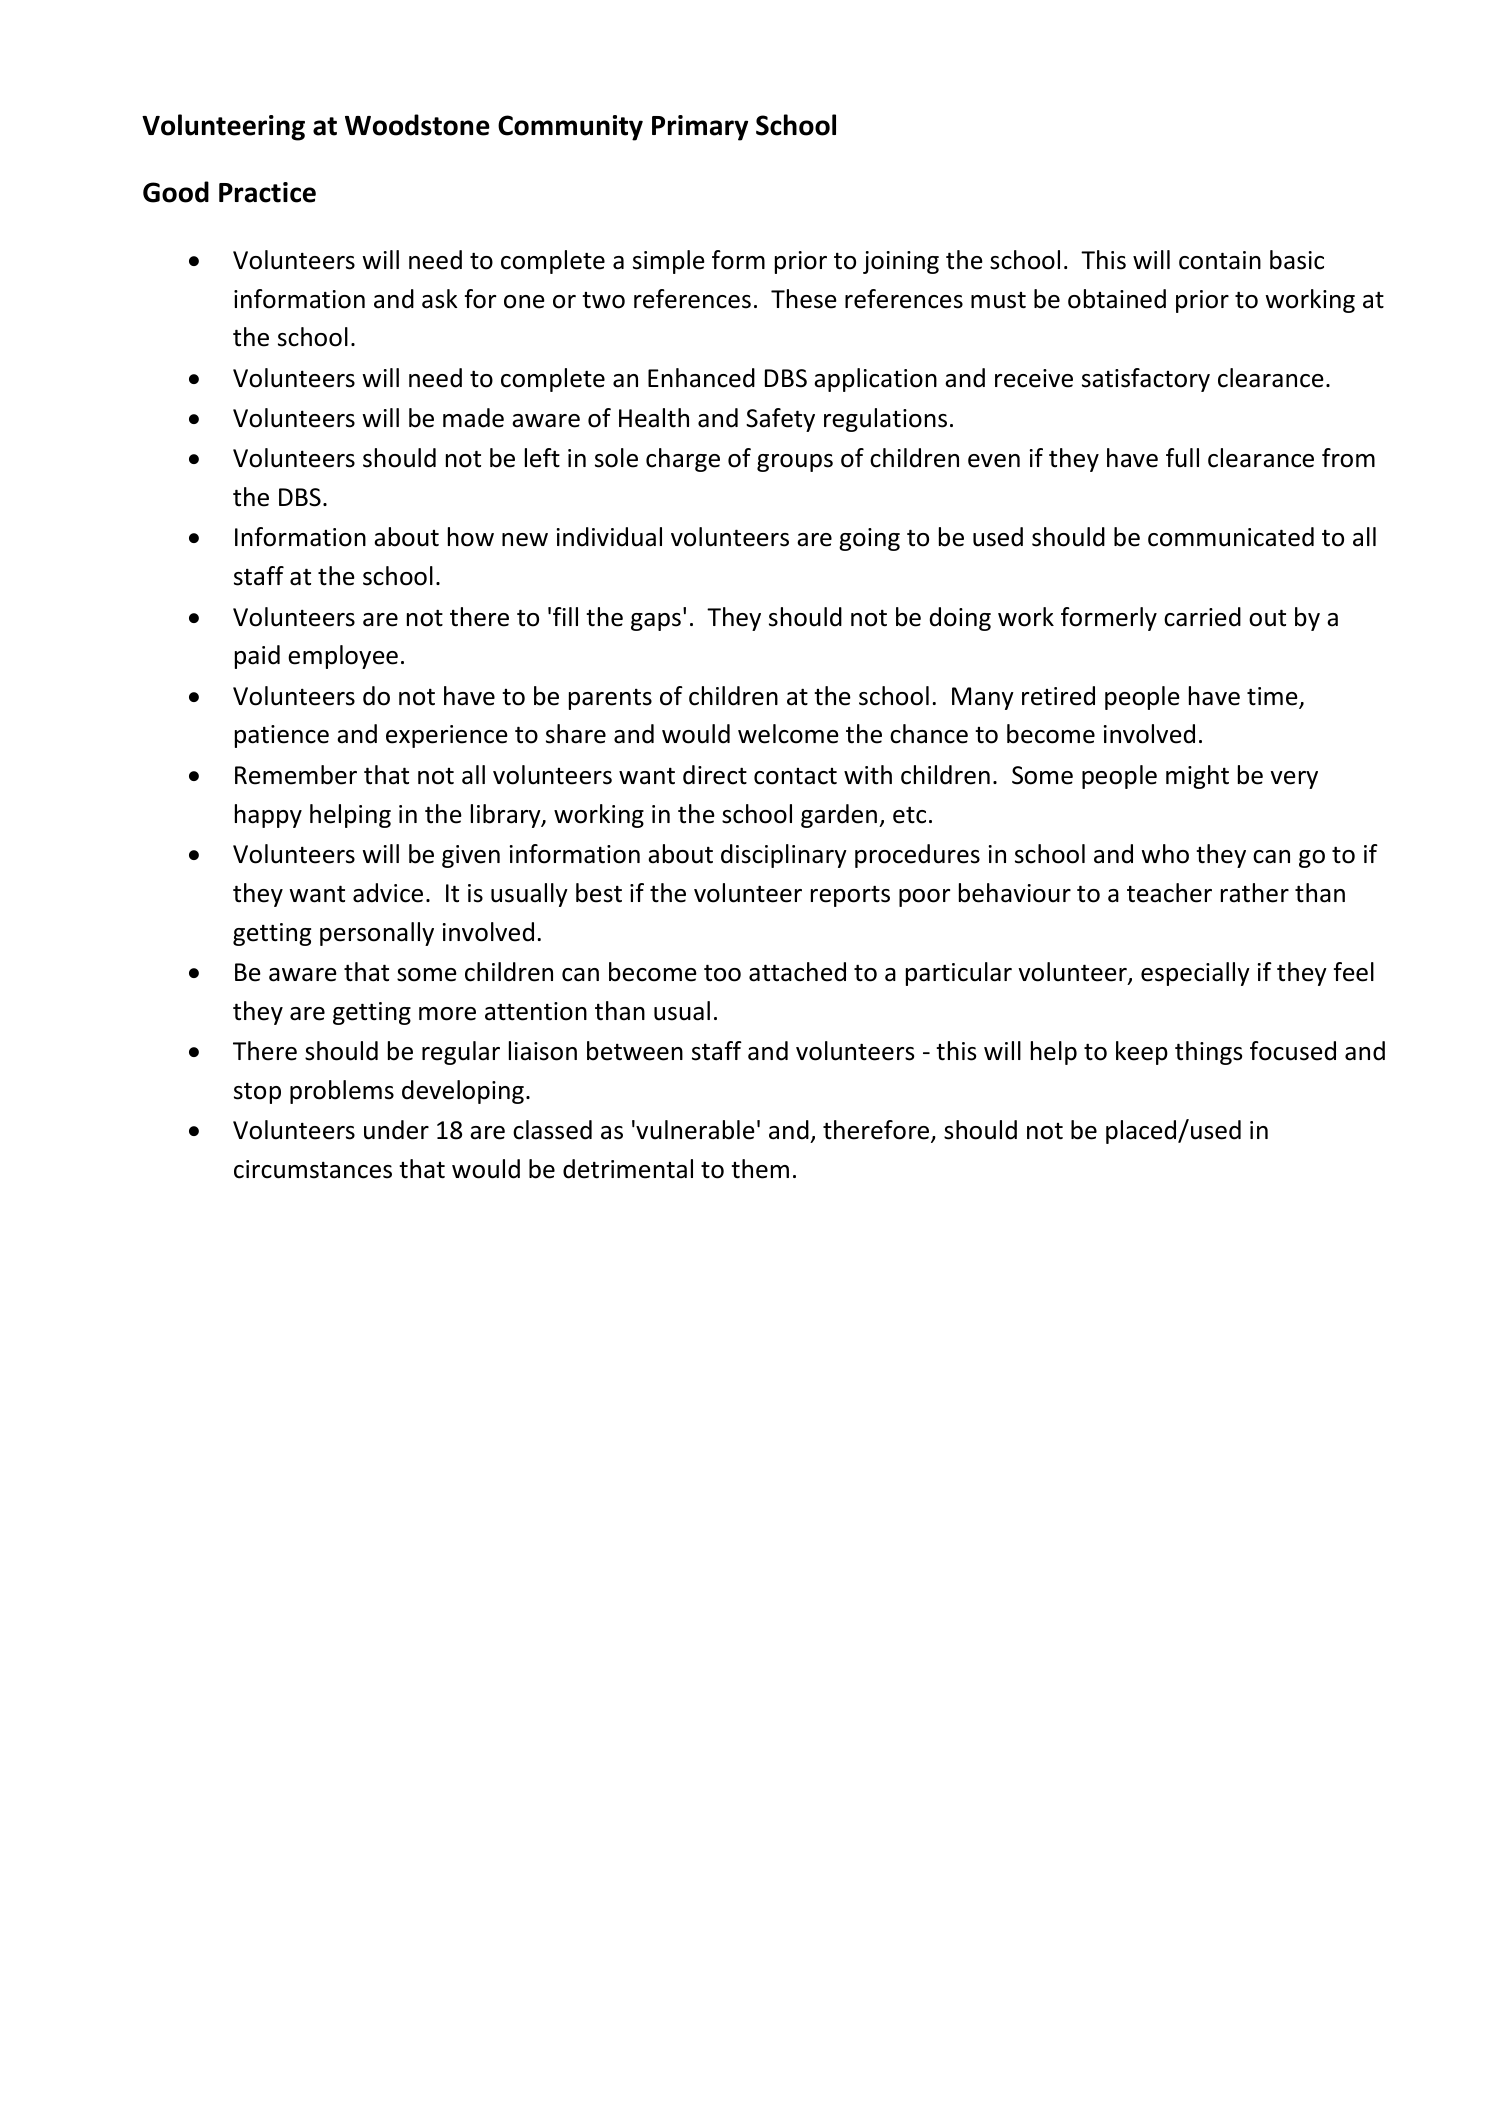 This image has height=2116, width=1496. Describe the element at coordinates (343, 657) in the image. I see `employee` at that location.
